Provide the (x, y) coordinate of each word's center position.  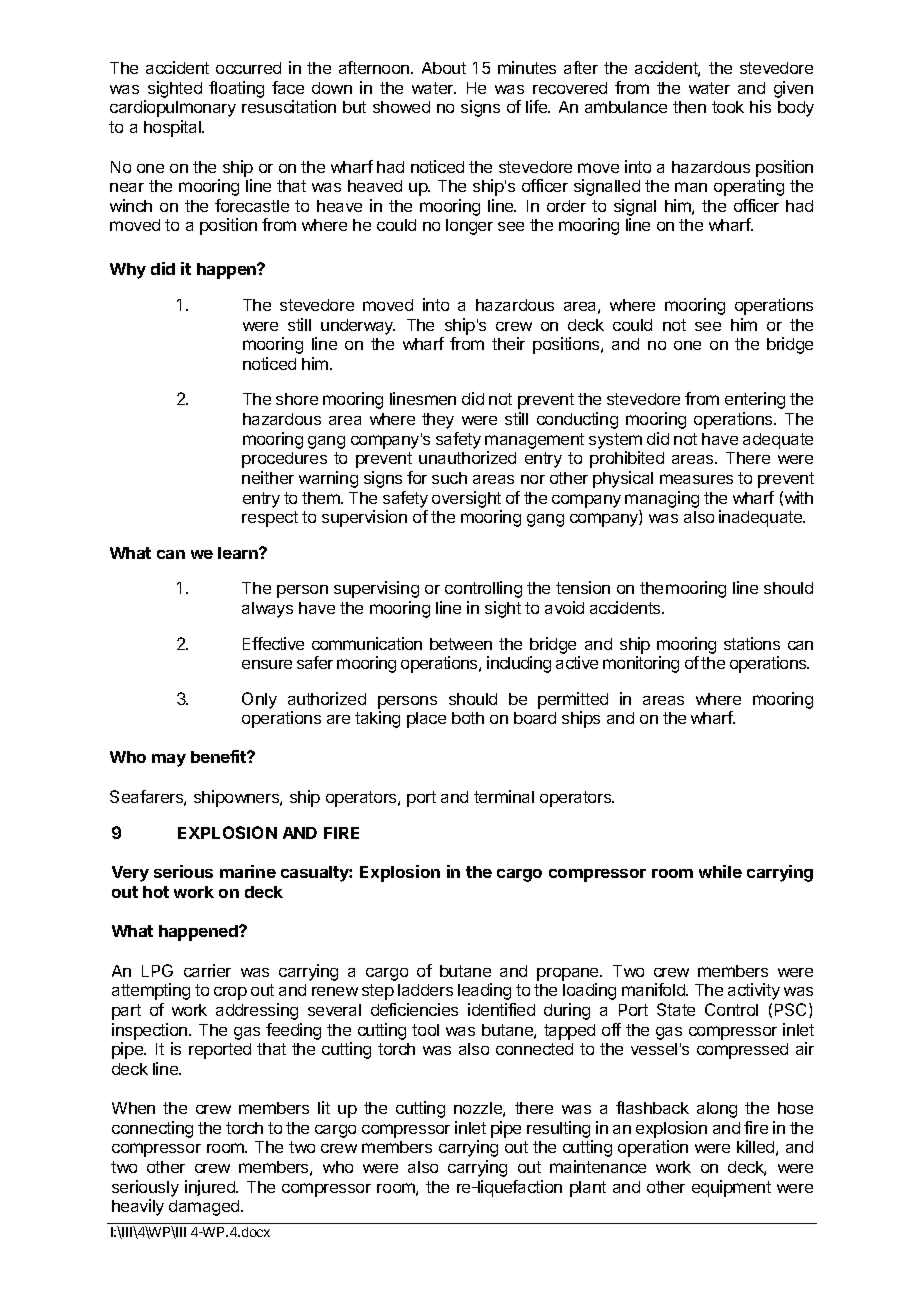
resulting (560, 1131)
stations (752, 643)
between (461, 644)
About (444, 68)
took (728, 107)
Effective (273, 643)
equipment (731, 1188)
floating (236, 89)
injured (211, 1188)
